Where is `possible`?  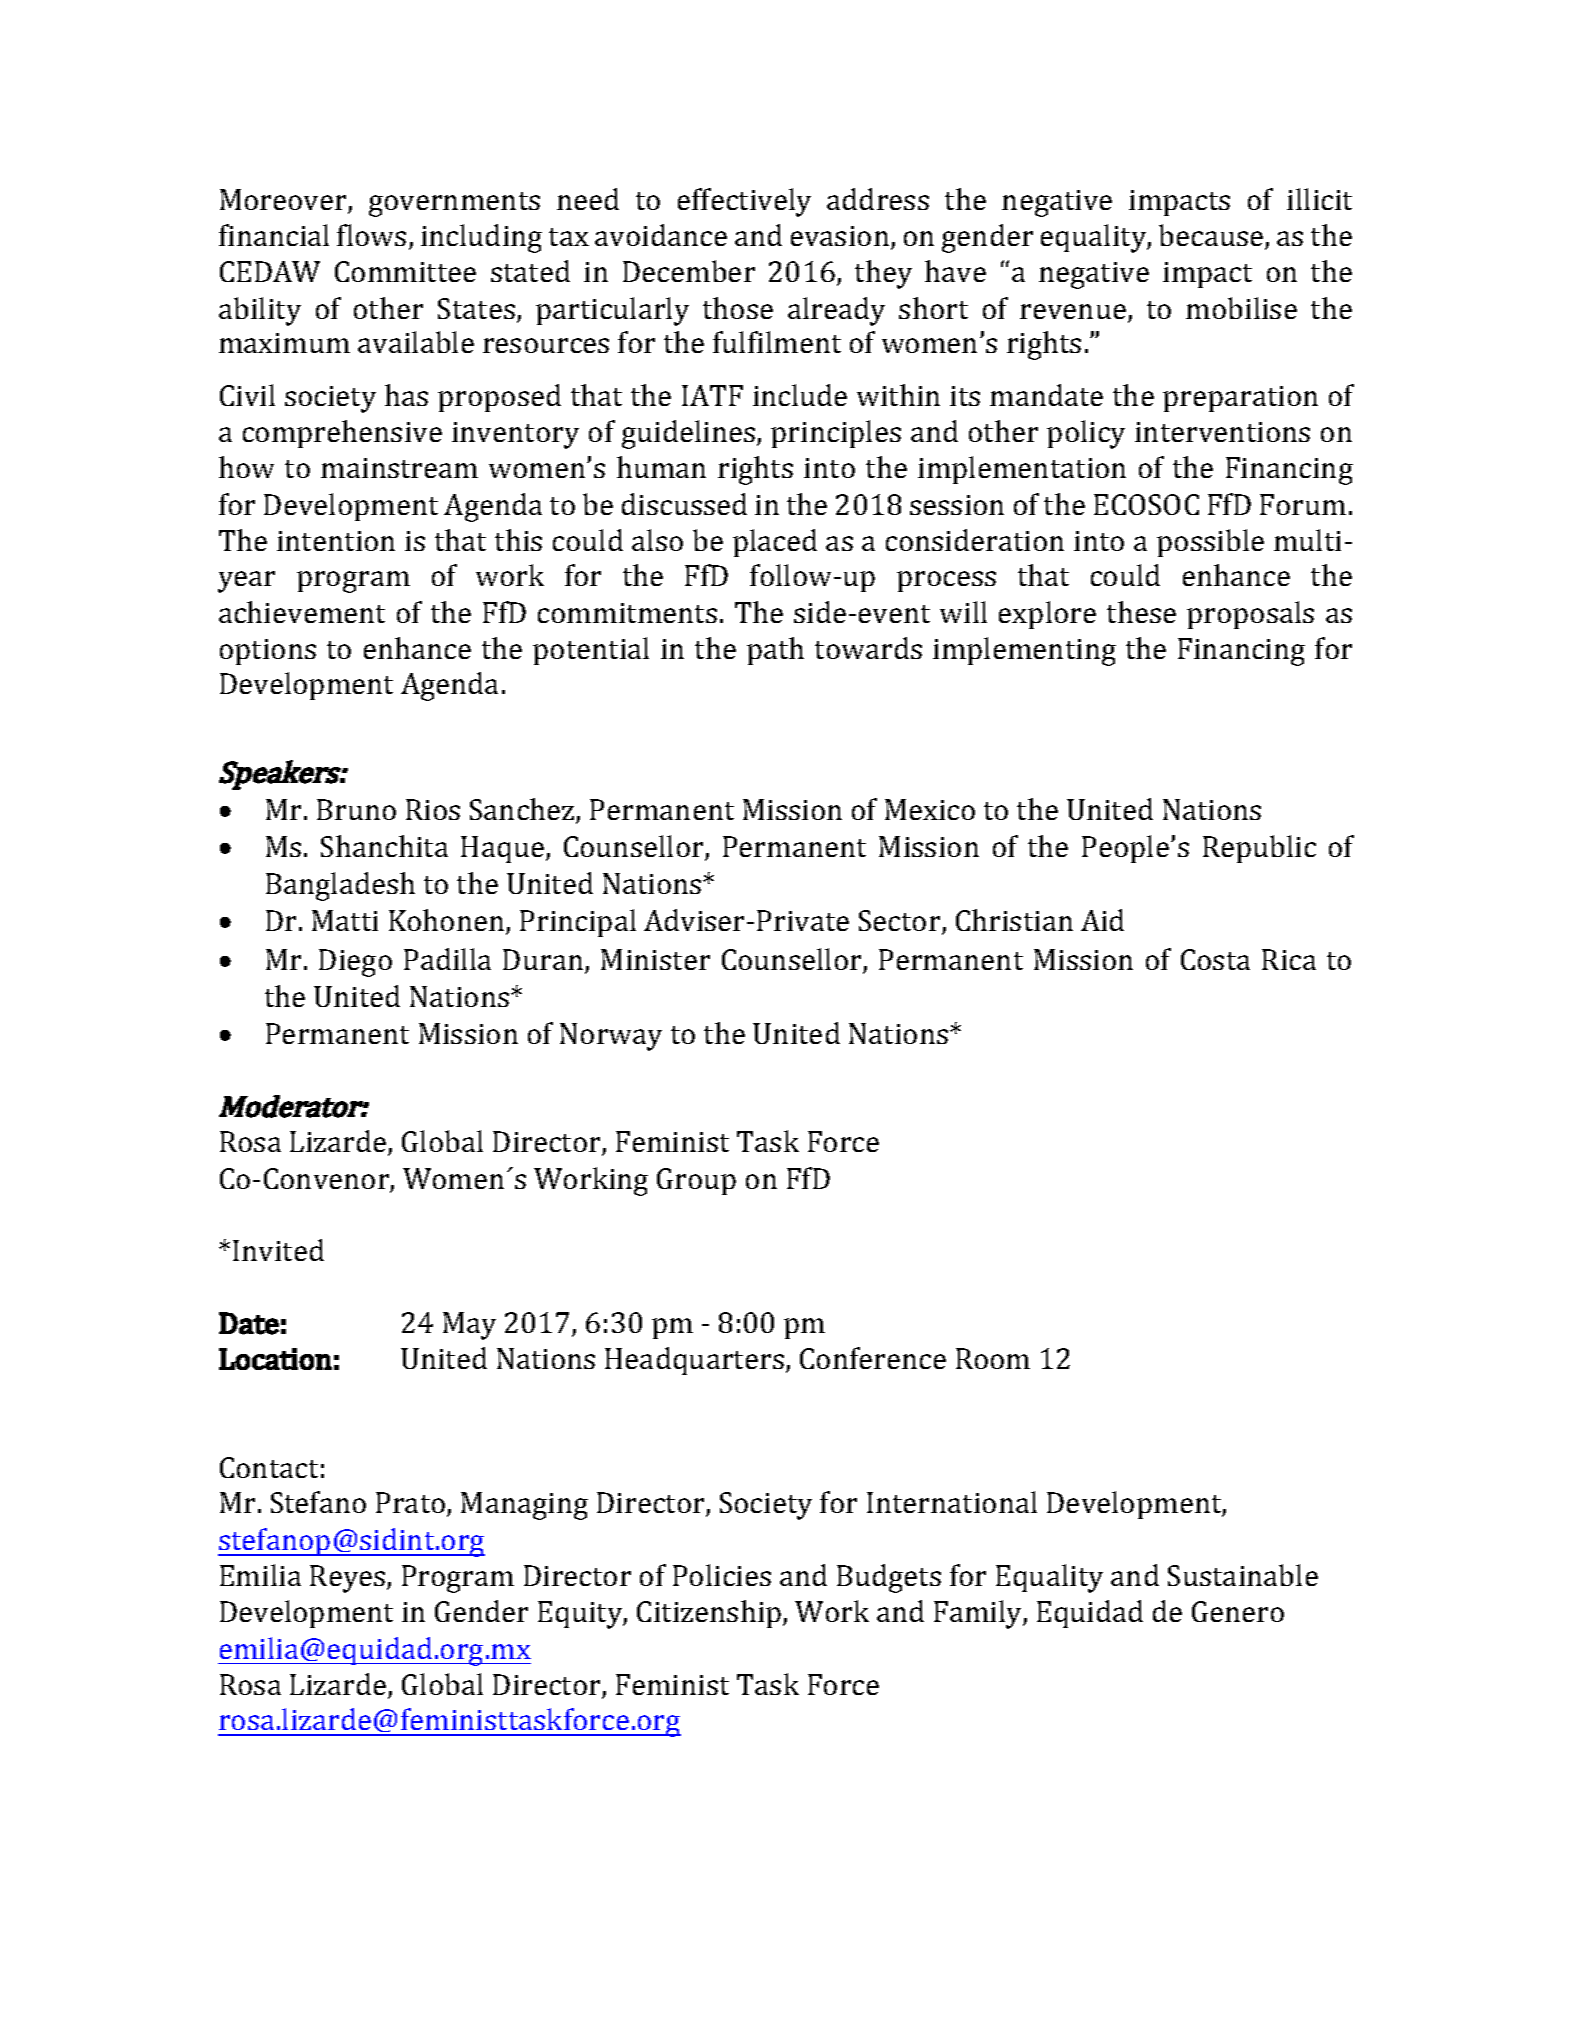
possible is located at coordinates (1210, 543).
